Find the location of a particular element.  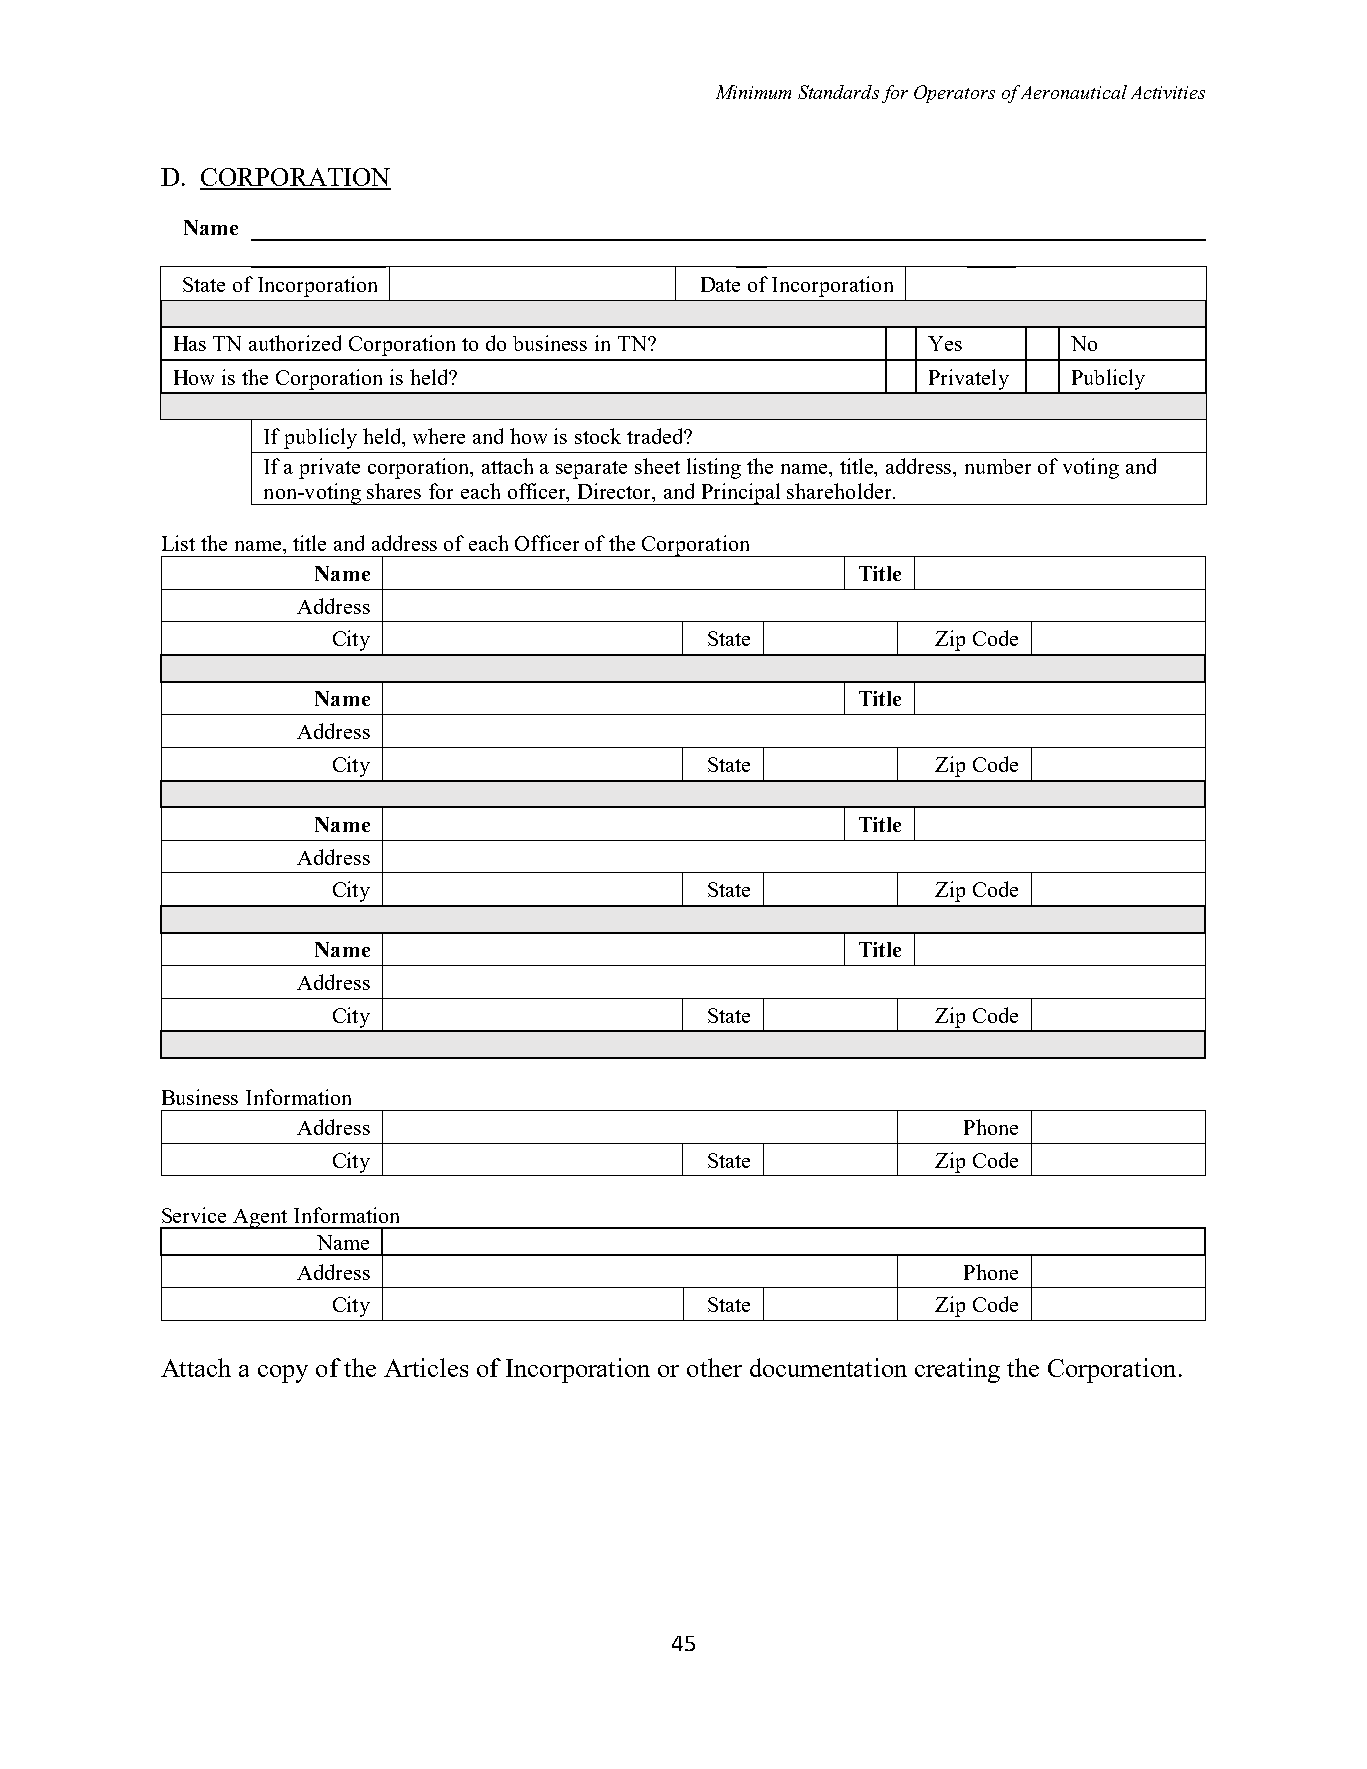

authorized is located at coordinates (295, 343).
